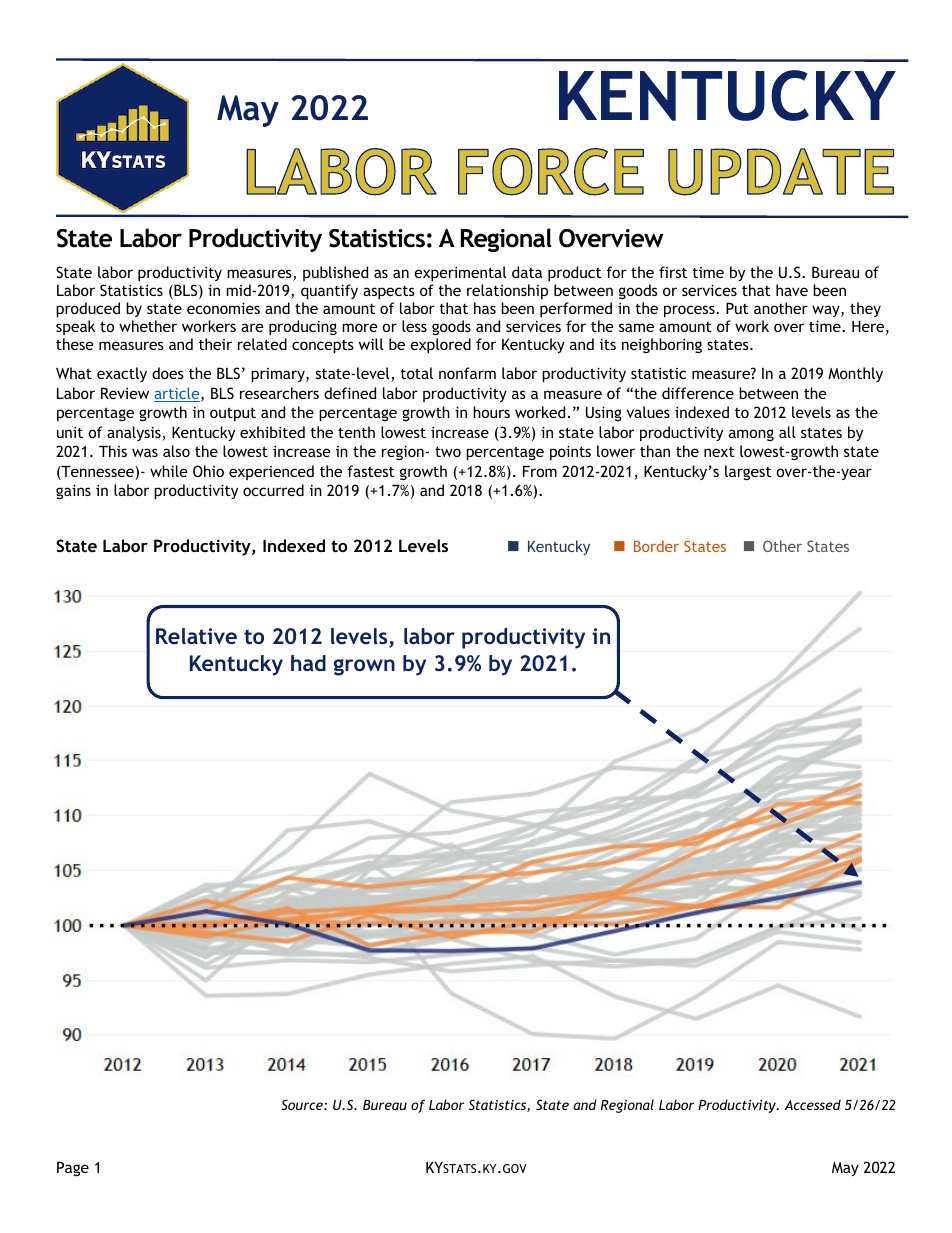  What do you see at coordinates (148, 326) in the screenshot?
I see `whether` at bounding box center [148, 326].
